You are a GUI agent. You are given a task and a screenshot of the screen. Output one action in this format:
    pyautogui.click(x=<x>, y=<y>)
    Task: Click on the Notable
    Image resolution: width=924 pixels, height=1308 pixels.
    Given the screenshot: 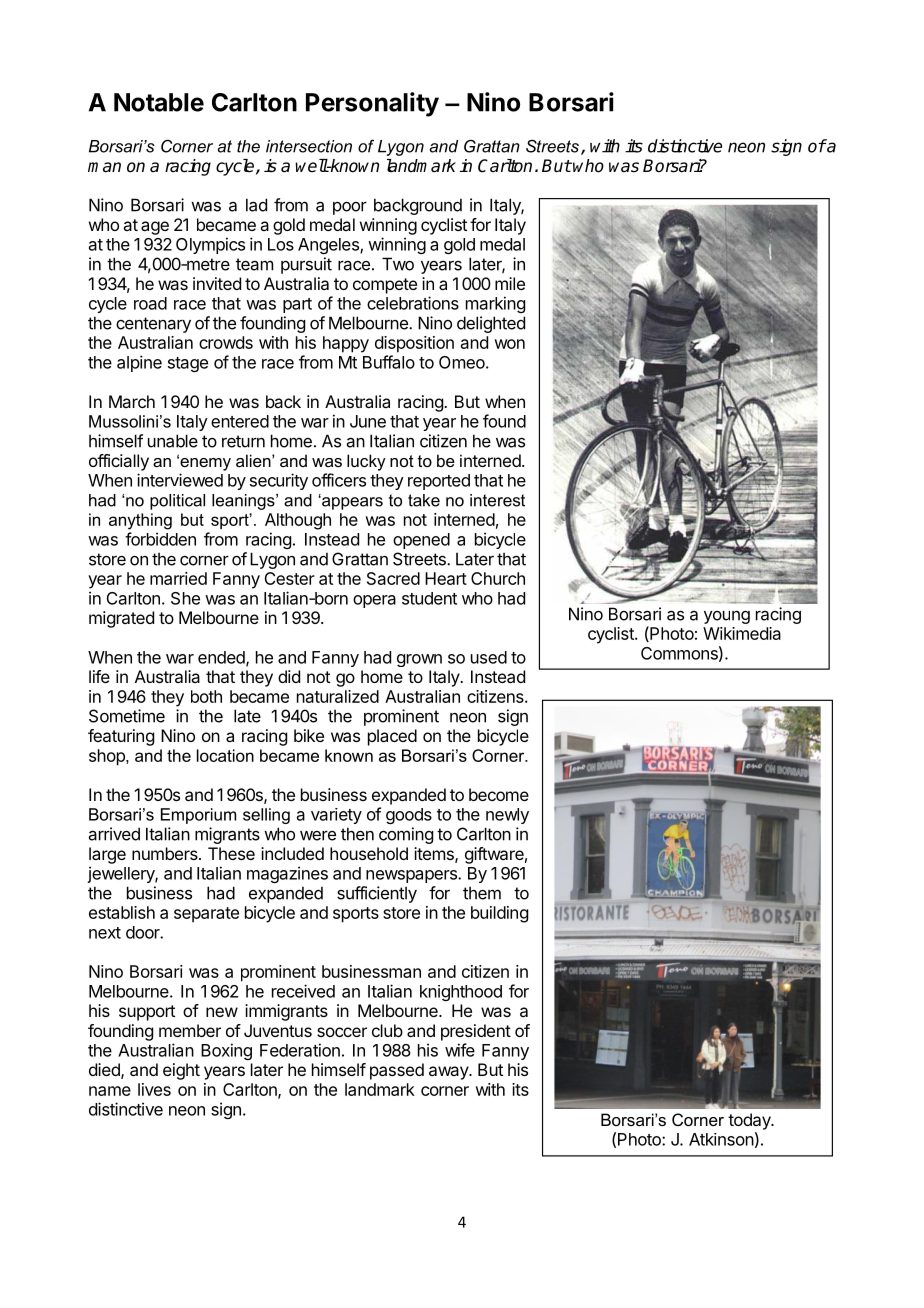 What is the action you would take?
    pyautogui.click(x=159, y=102)
